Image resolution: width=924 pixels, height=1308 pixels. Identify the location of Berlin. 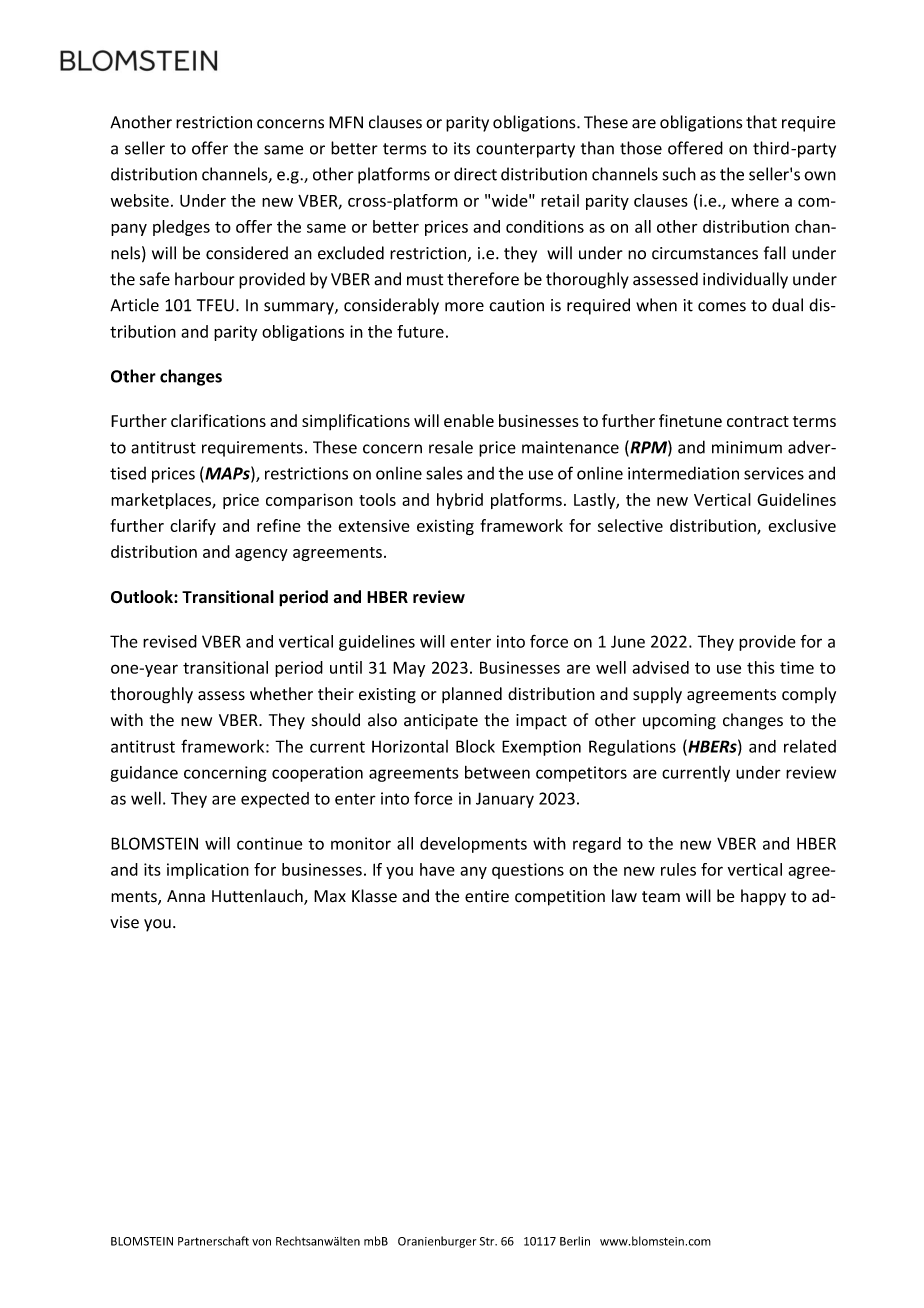
(575, 1241).
